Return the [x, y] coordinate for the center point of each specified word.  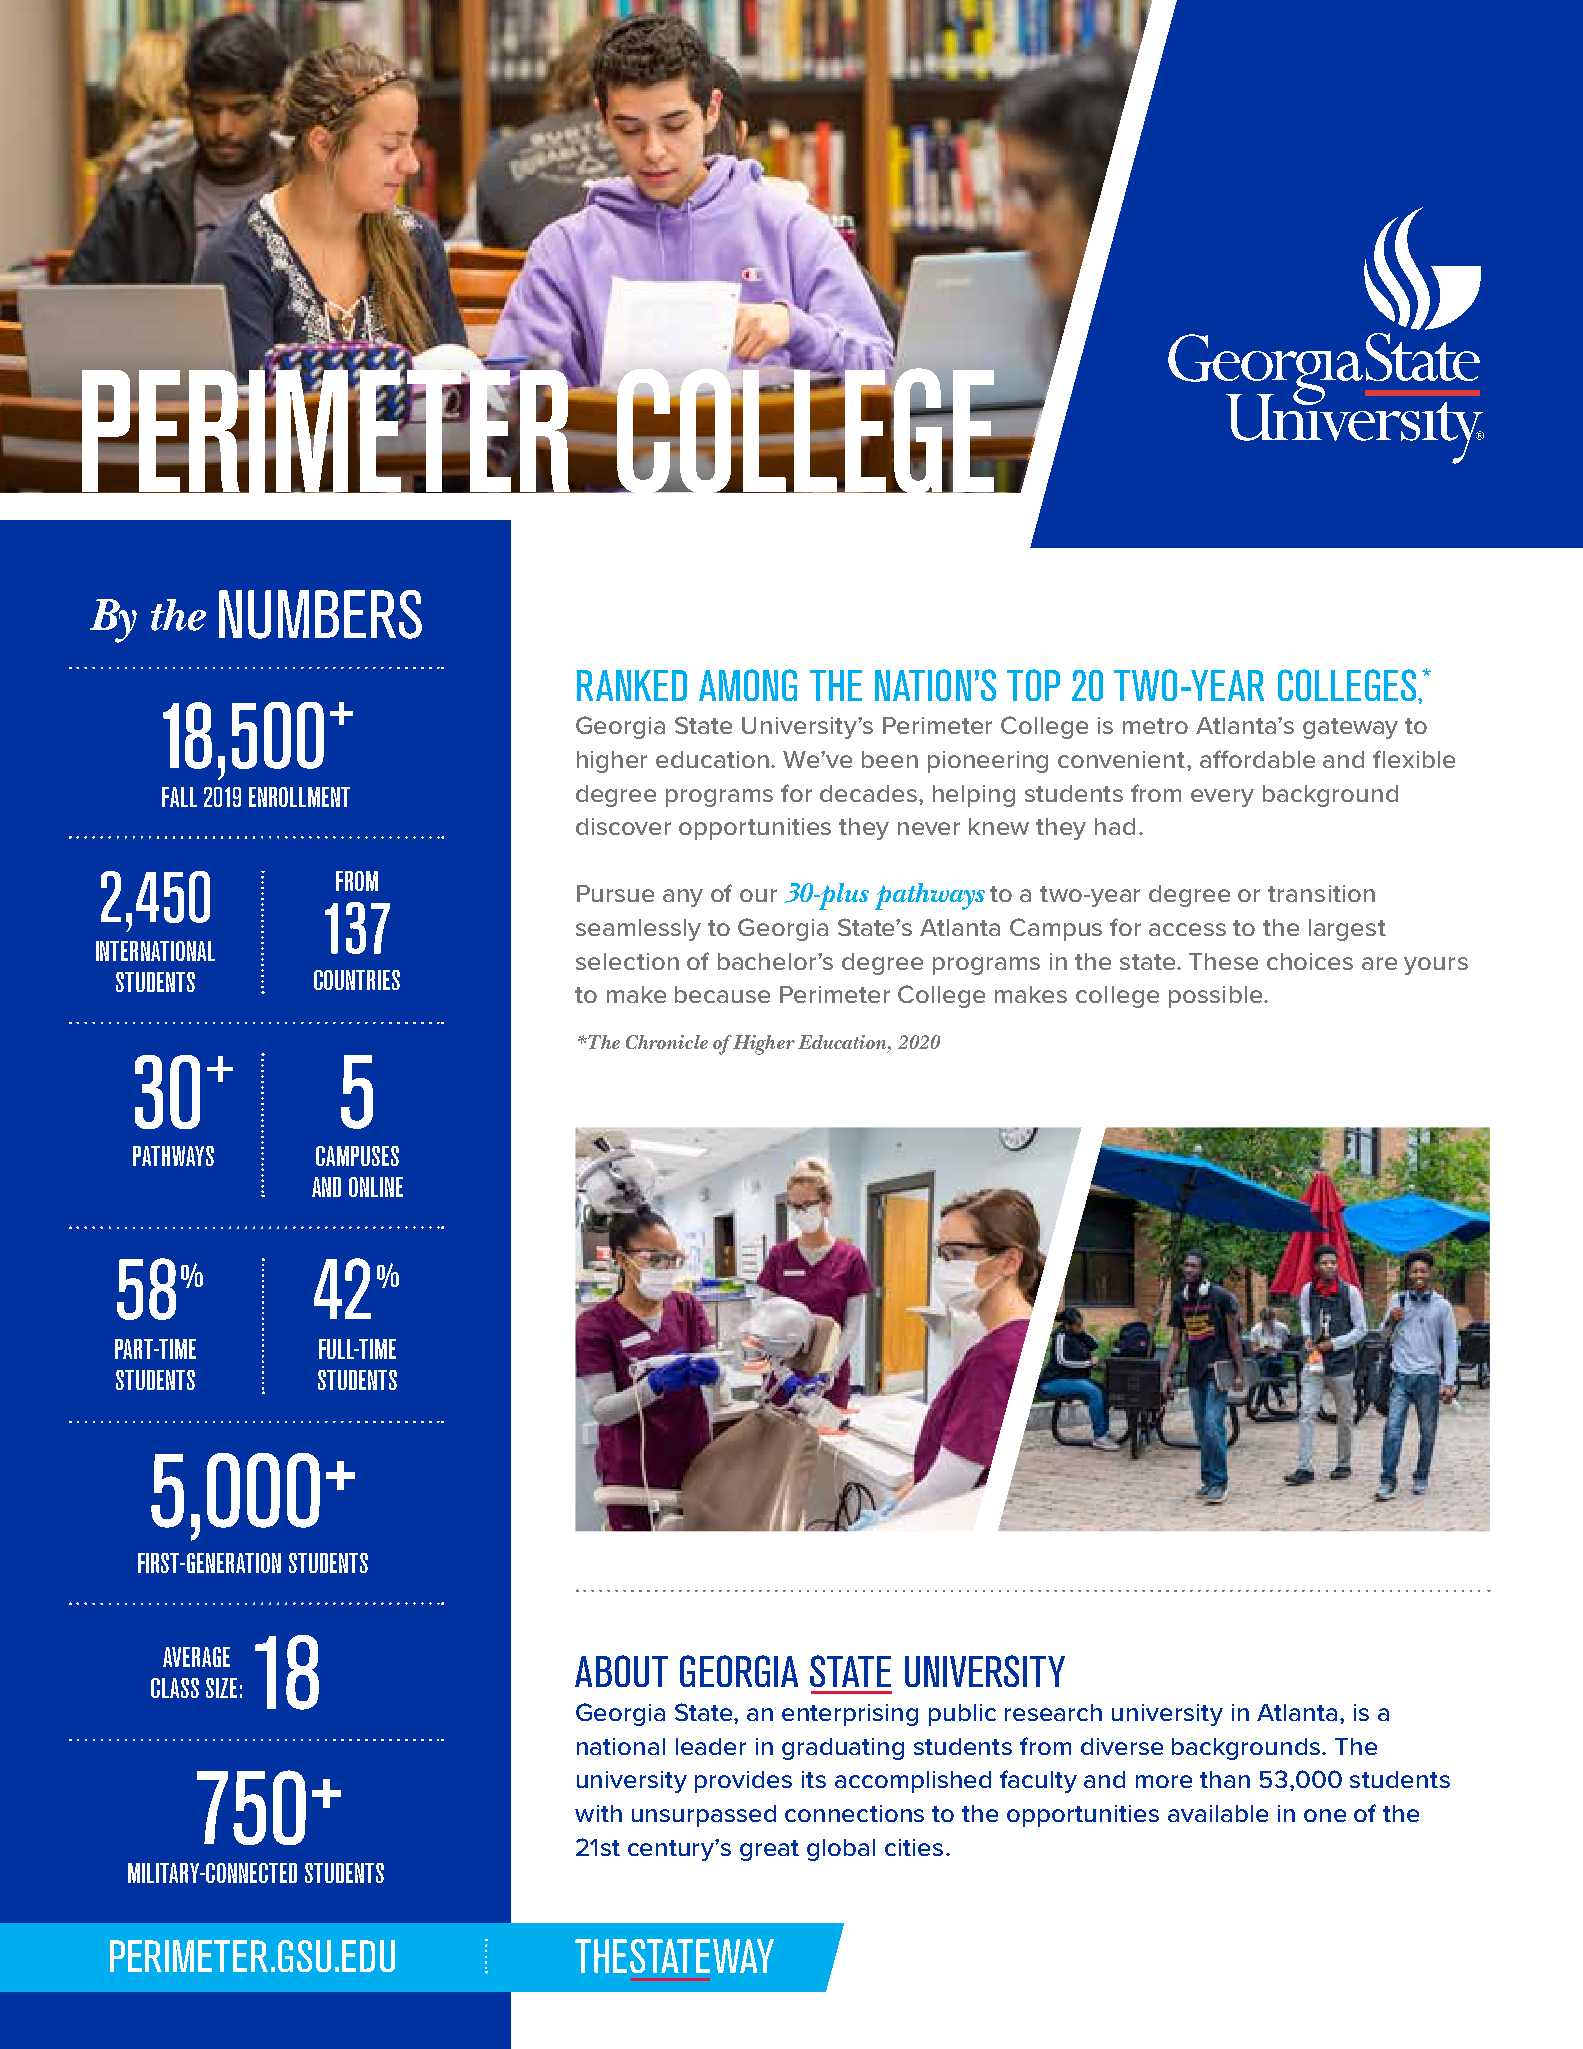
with [598, 1813]
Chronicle [667, 1042]
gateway [1350, 728]
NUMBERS [320, 614]
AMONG [748, 685]
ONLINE [376, 1187]
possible [1217, 997]
